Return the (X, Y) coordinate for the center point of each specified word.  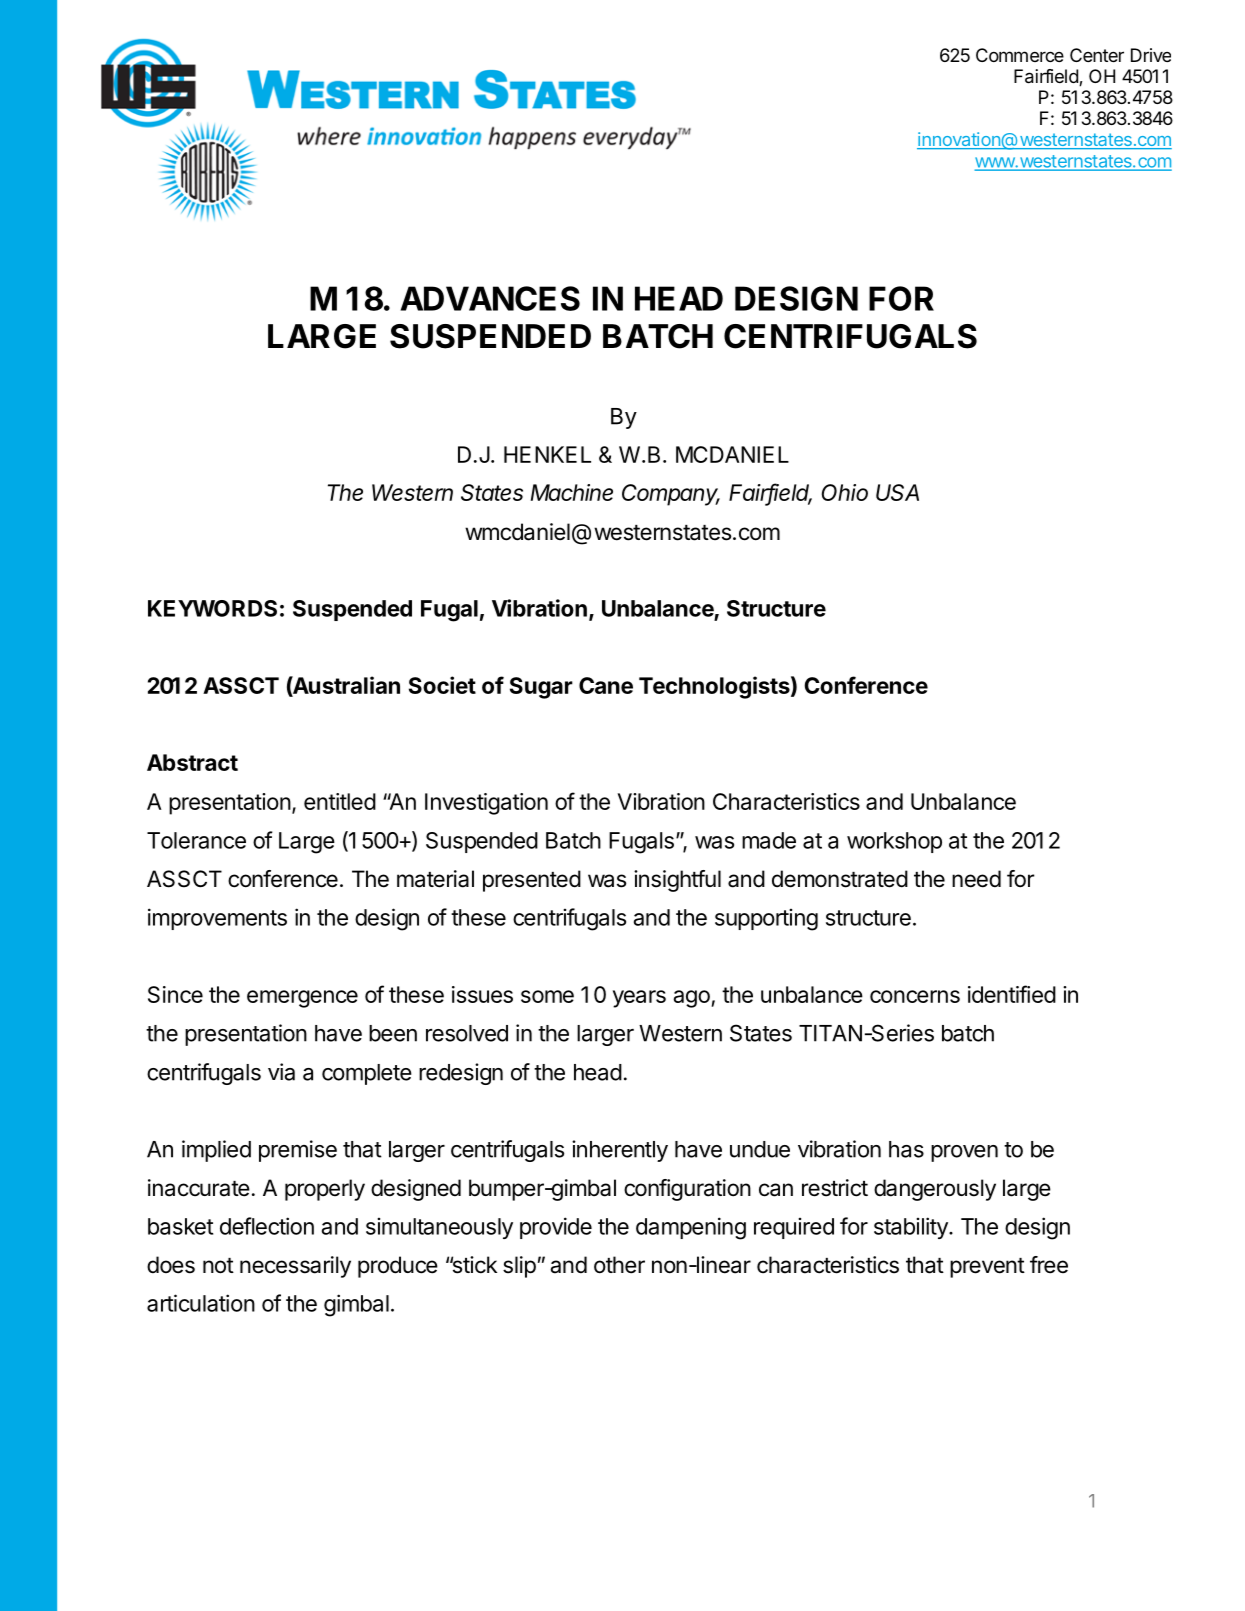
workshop (894, 842)
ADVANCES (490, 298)
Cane (606, 685)
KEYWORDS (212, 608)
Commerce (1020, 55)
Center (1097, 55)
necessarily (295, 1267)
